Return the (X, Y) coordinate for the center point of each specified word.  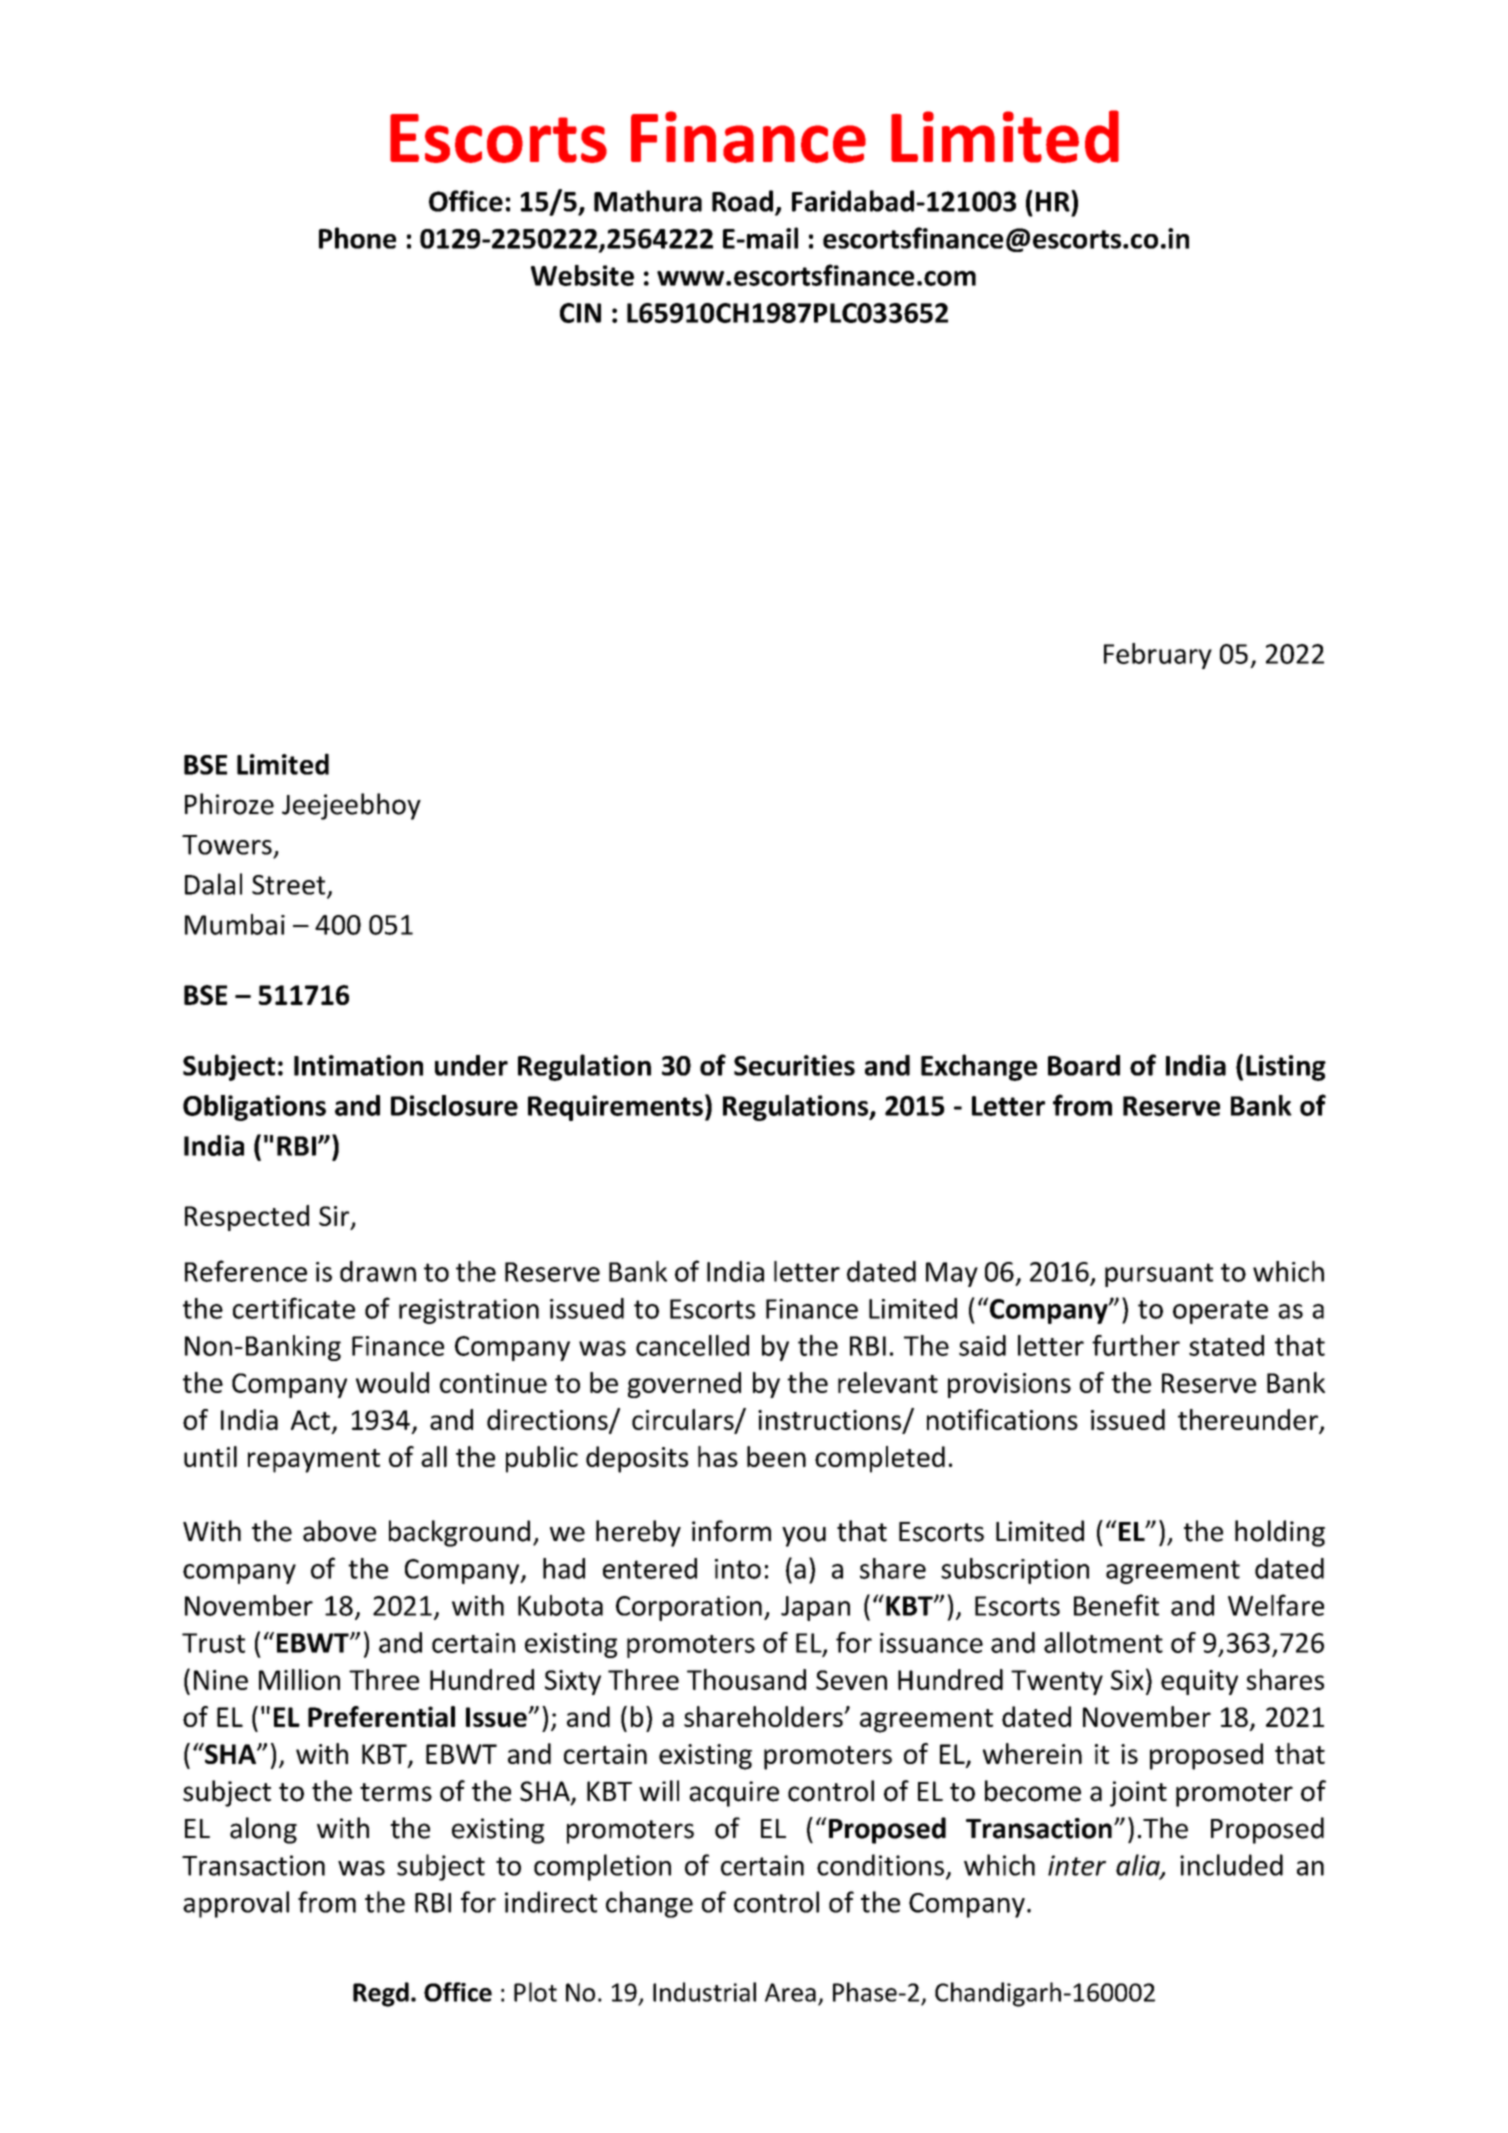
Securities (794, 1065)
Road (742, 201)
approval (236, 1904)
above (339, 1531)
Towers (227, 845)
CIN (580, 313)
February (1158, 656)
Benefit (1116, 1605)
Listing (1286, 1068)
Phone (357, 238)
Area (790, 1992)
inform (731, 1531)
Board (1084, 1065)
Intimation (358, 1065)
